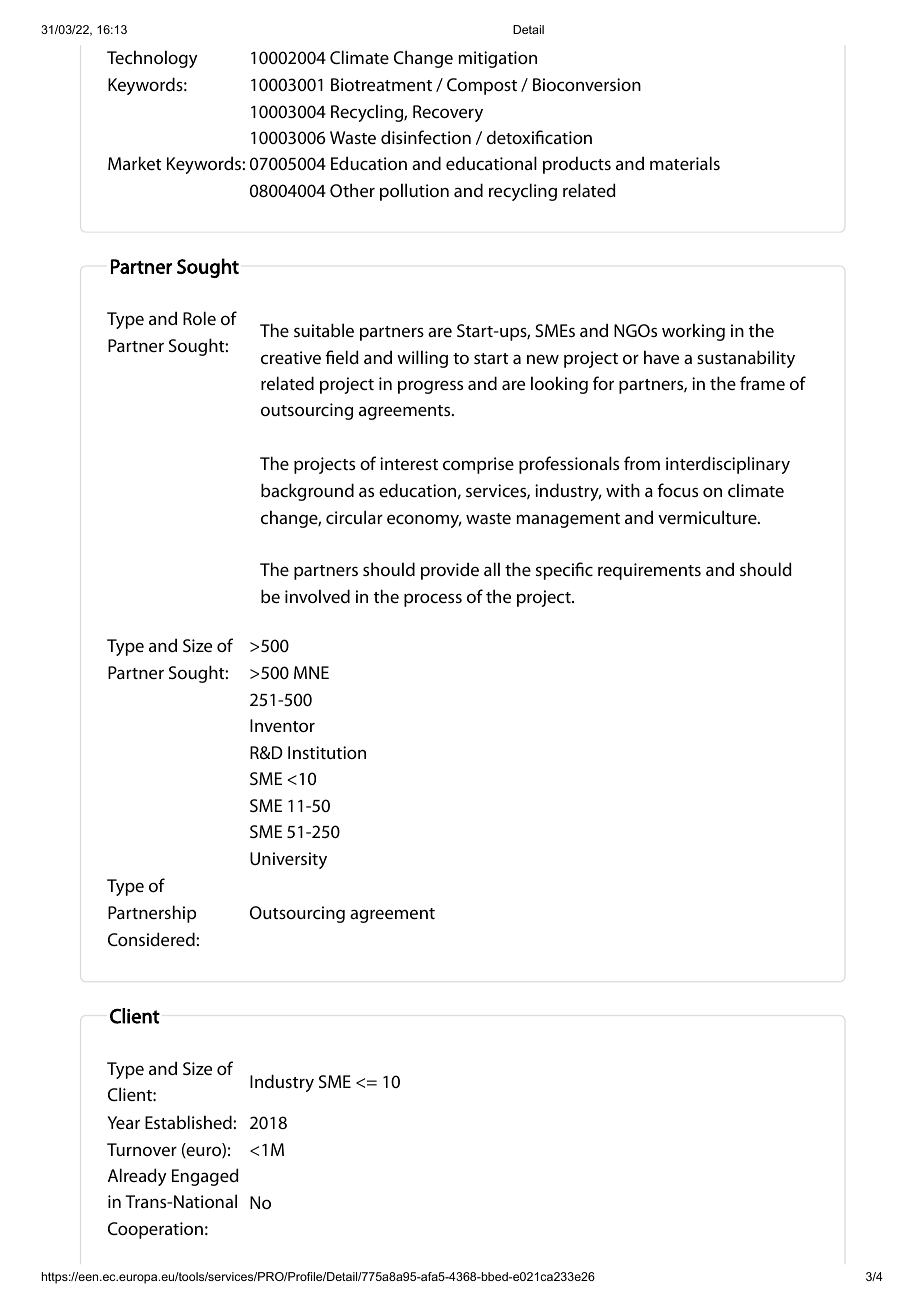 This screenshot has width=924, height=1308. I want to click on University, so click(288, 860).
